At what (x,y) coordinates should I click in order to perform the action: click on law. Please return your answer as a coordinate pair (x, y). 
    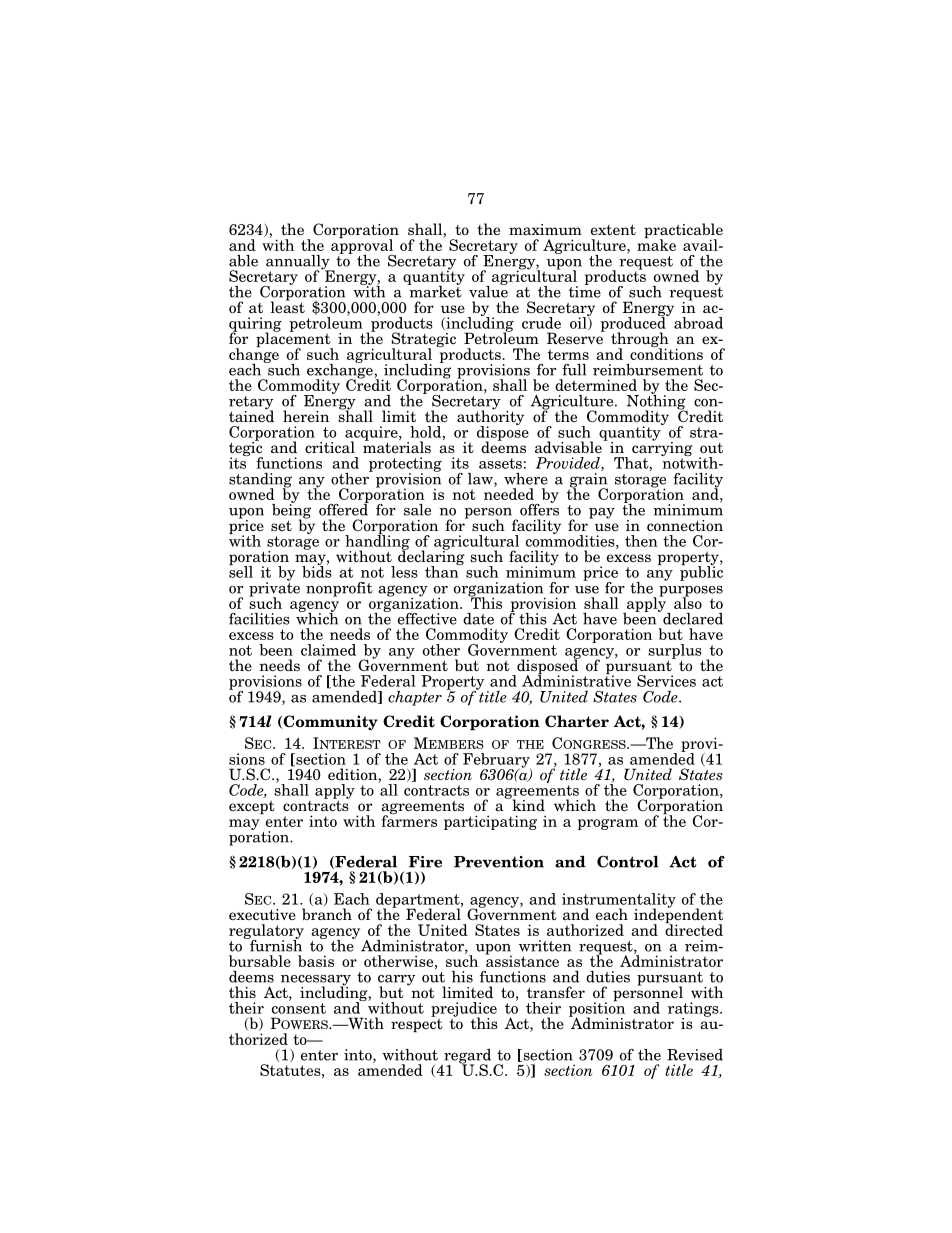
    Looking at the image, I should click on (481, 480).
